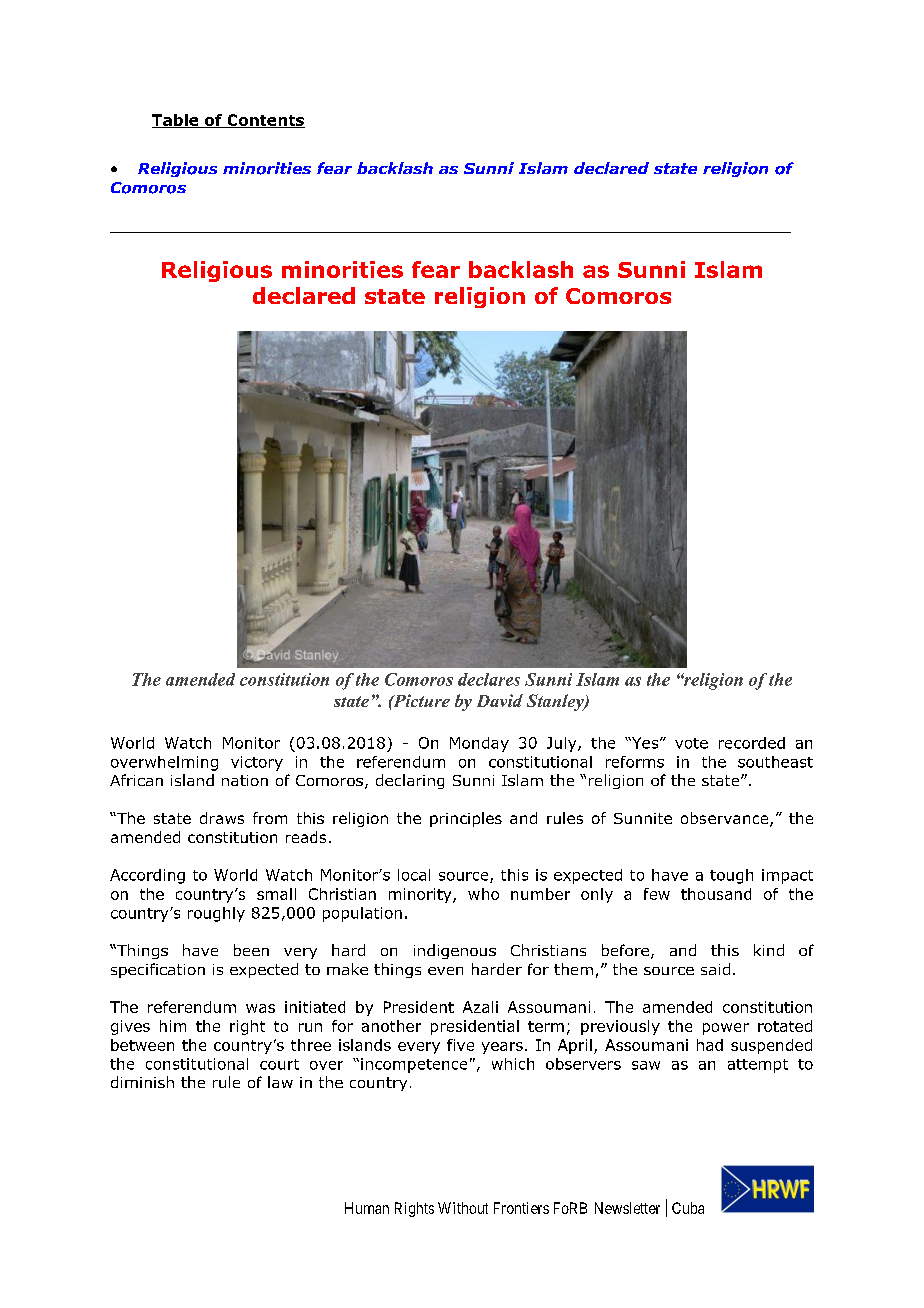 Image resolution: width=924 pixels, height=1308 pixels. What do you see at coordinates (489, 679) in the screenshot?
I see `declares` at bounding box center [489, 679].
